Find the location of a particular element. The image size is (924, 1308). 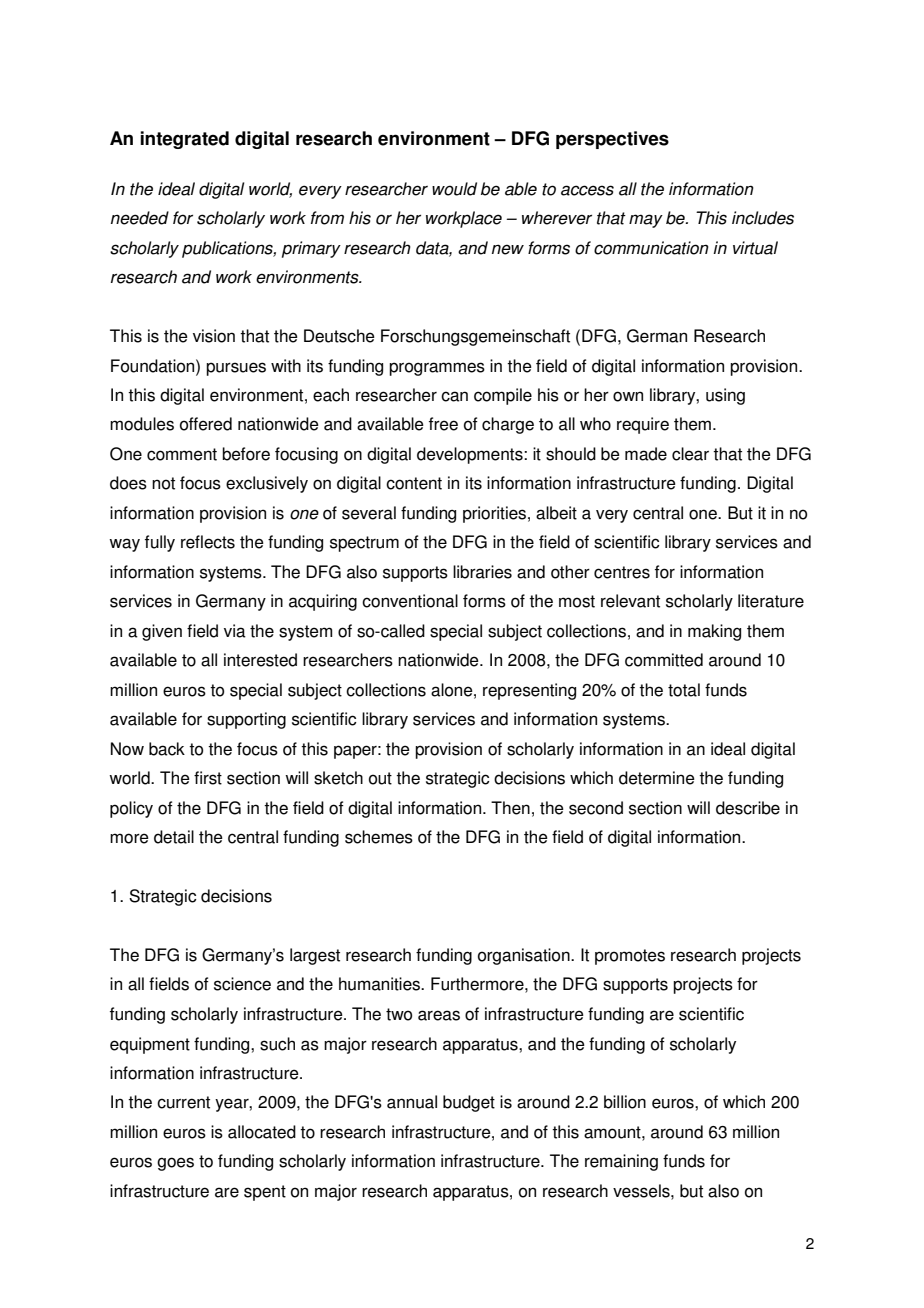

integrated is located at coordinates (184, 140).
